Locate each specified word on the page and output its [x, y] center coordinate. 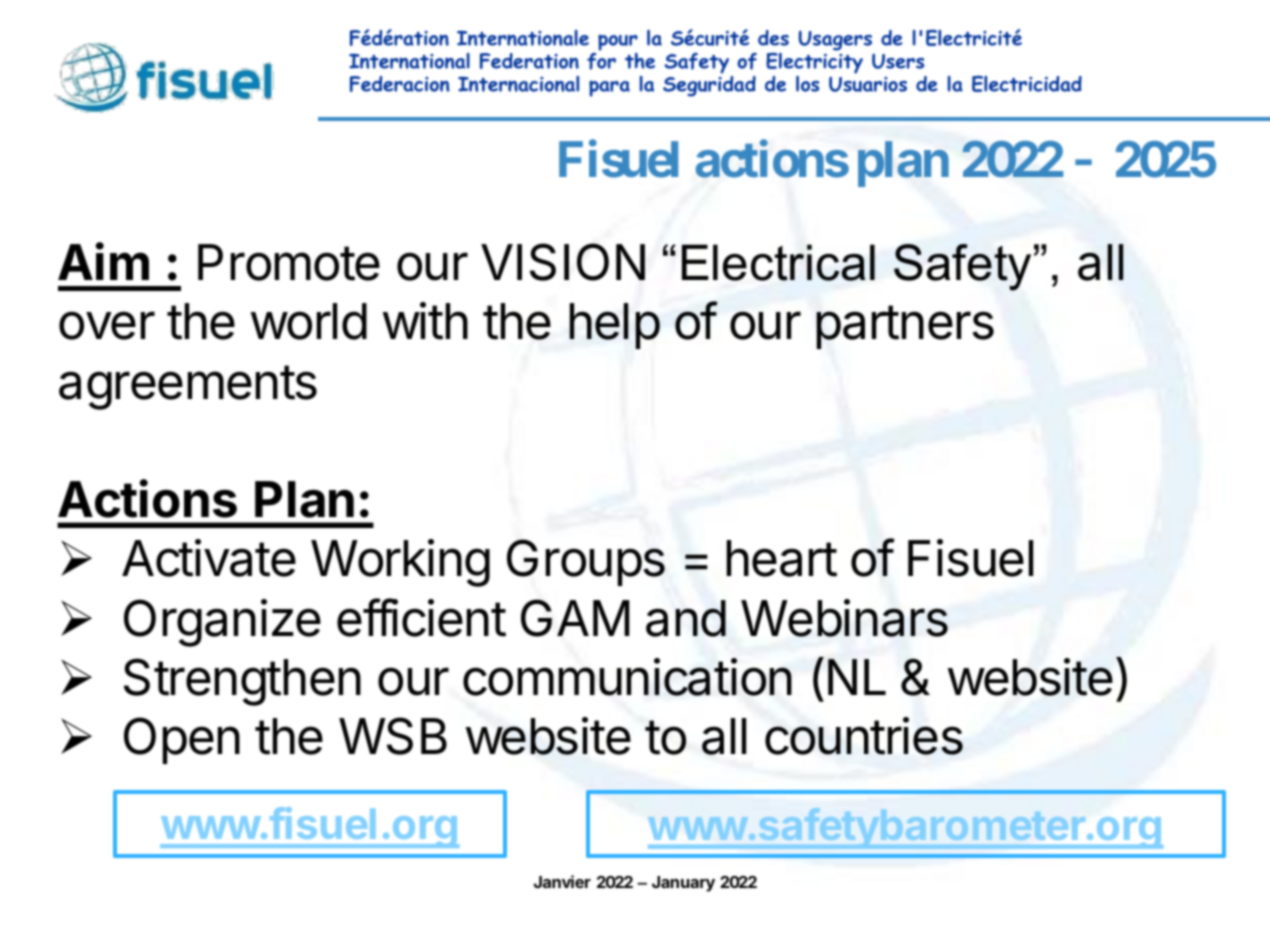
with [425, 321]
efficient [421, 617]
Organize [222, 623]
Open [182, 740]
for [601, 61]
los [807, 84]
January [683, 884]
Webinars [844, 618]
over [107, 325]
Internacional [518, 84]
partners [905, 327]
